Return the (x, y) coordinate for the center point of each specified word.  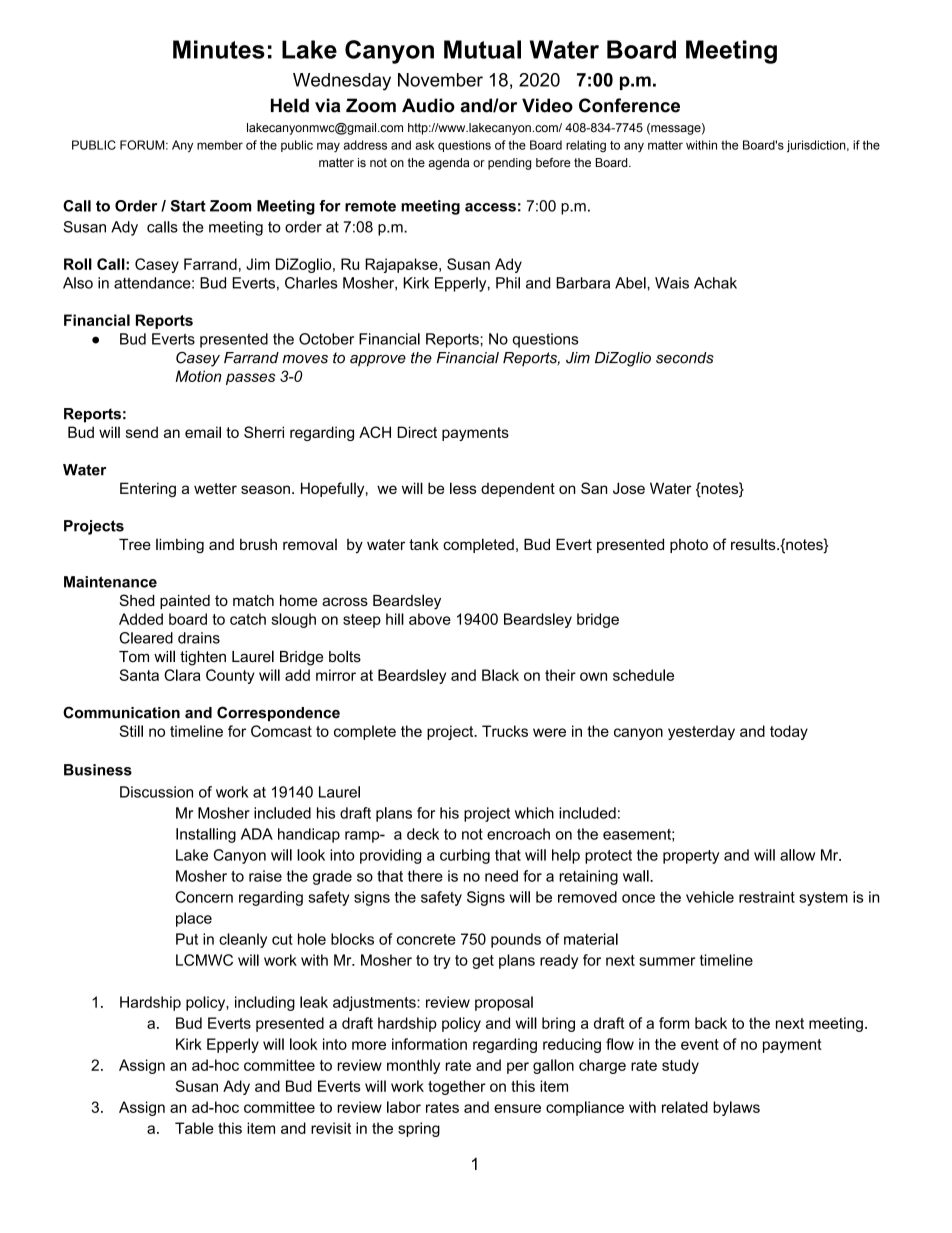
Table (194, 1128)
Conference (629, 105)
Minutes (219, 49)
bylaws (736, 1108)
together (457, 1087)
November (440, 80)
